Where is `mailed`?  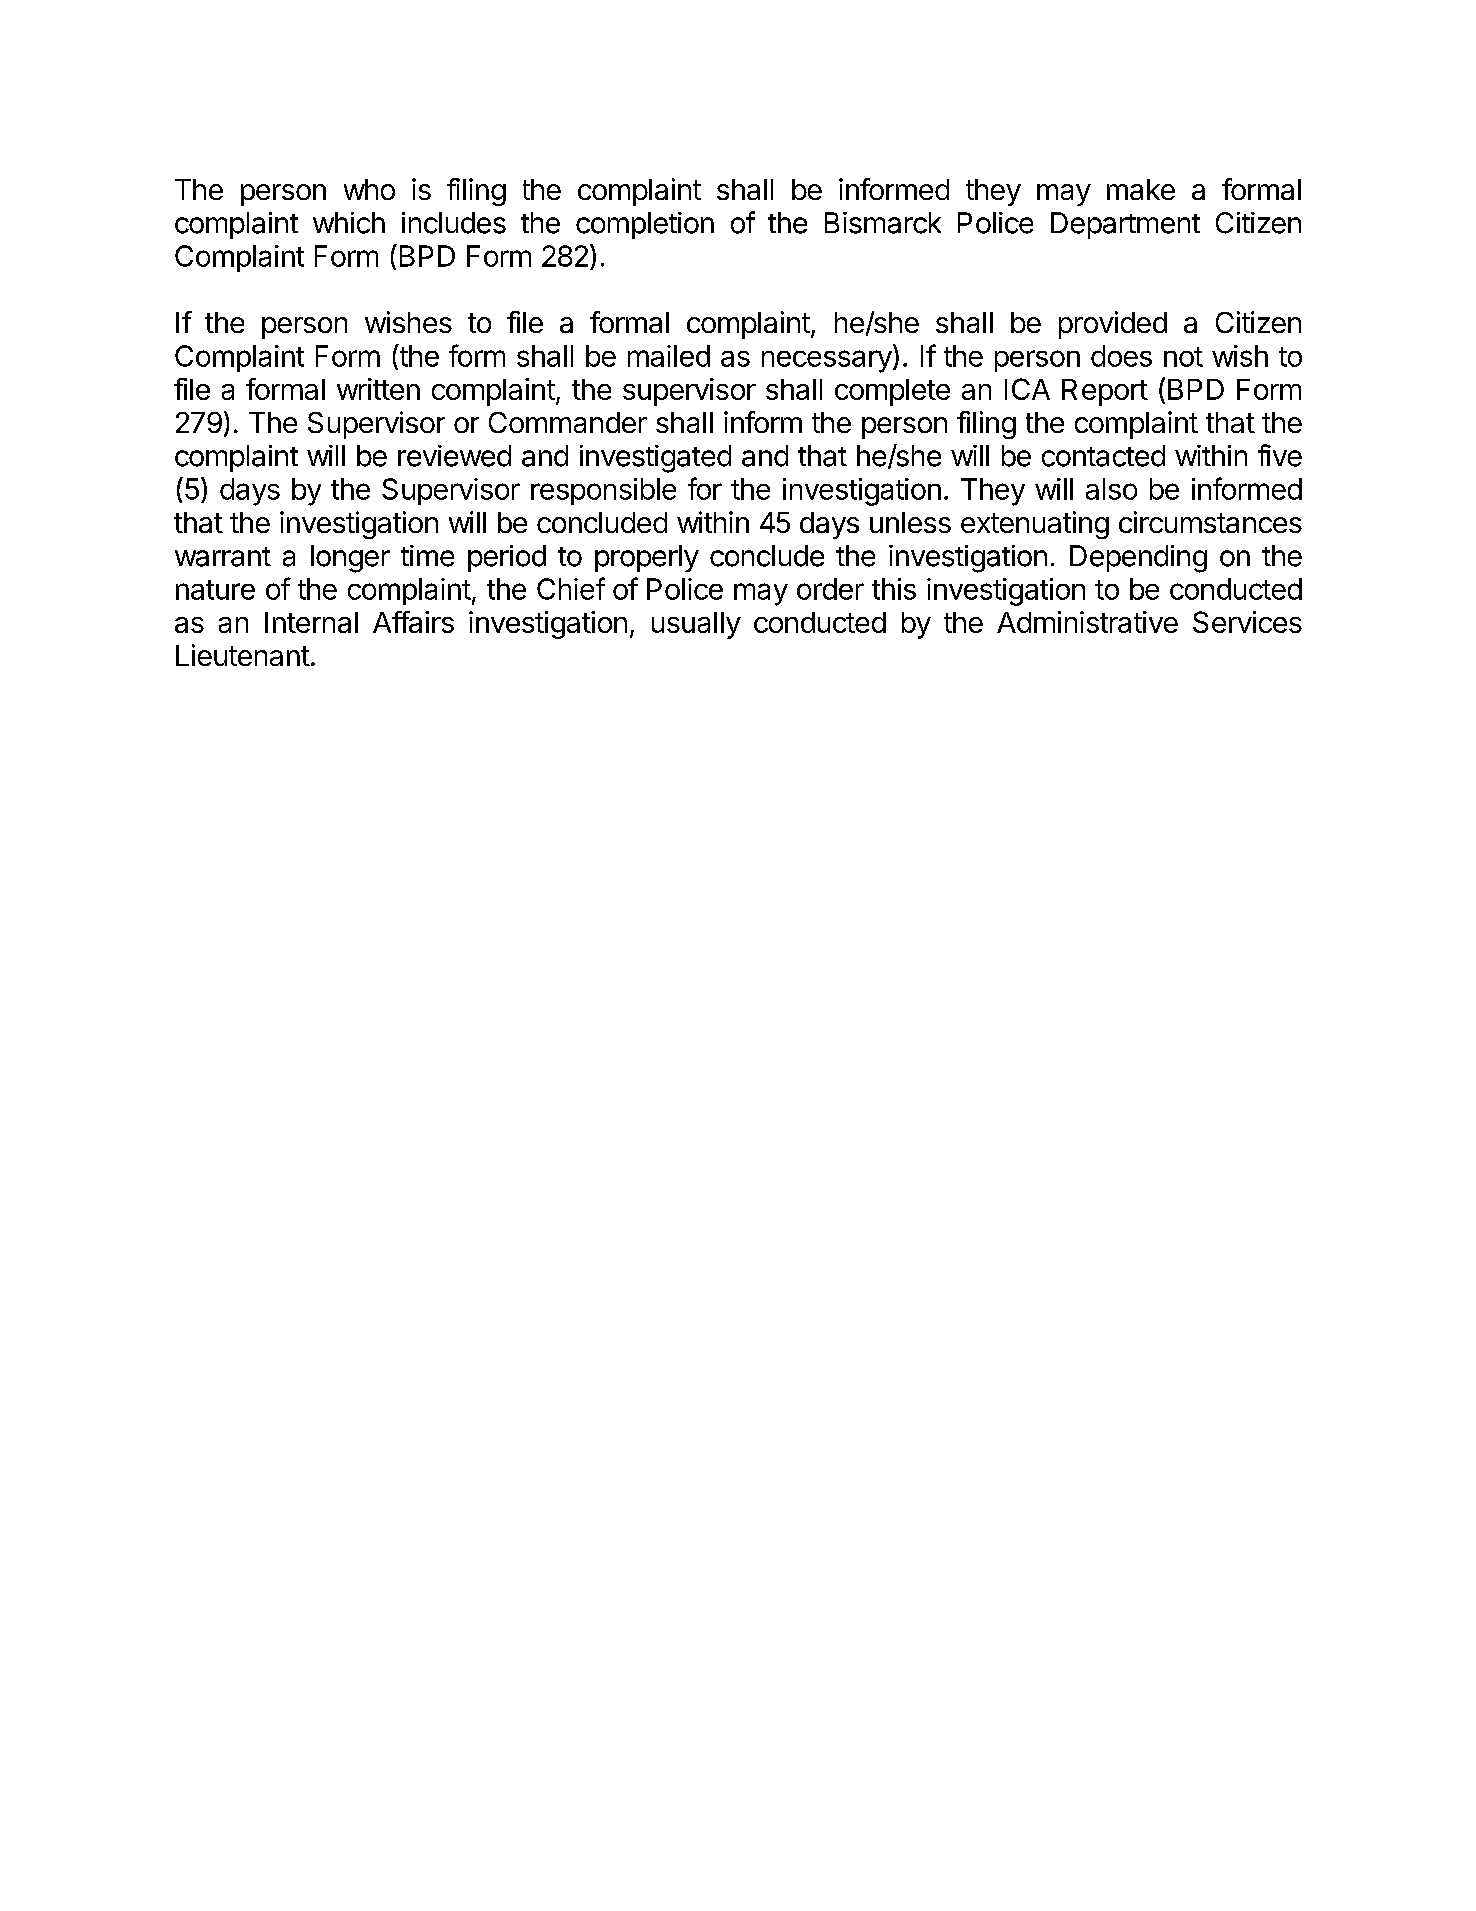 mailed is located at coordinates (669, 356).
